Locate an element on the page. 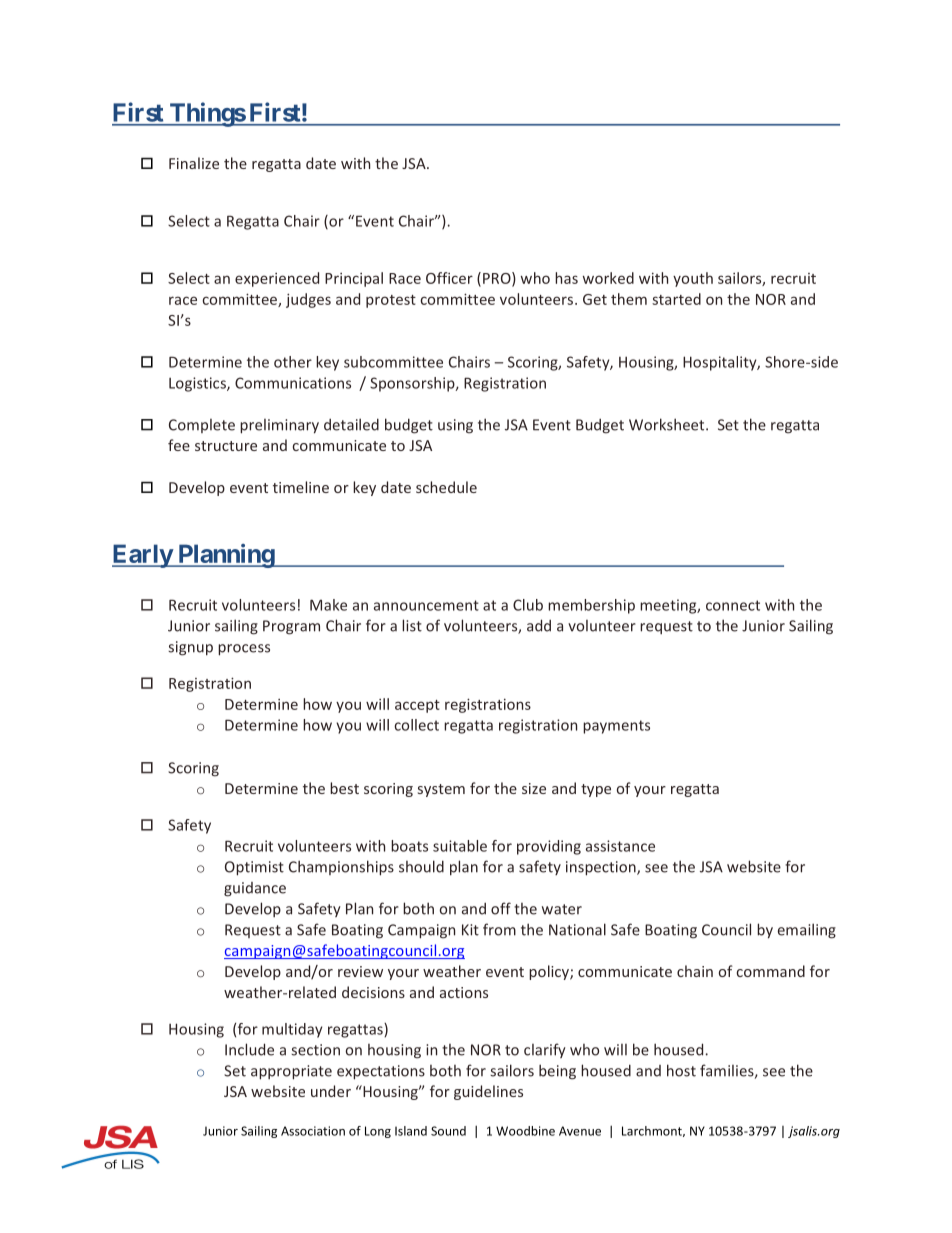 The image size is (952, 1233). schedule is located at coordinates (446, 487).
